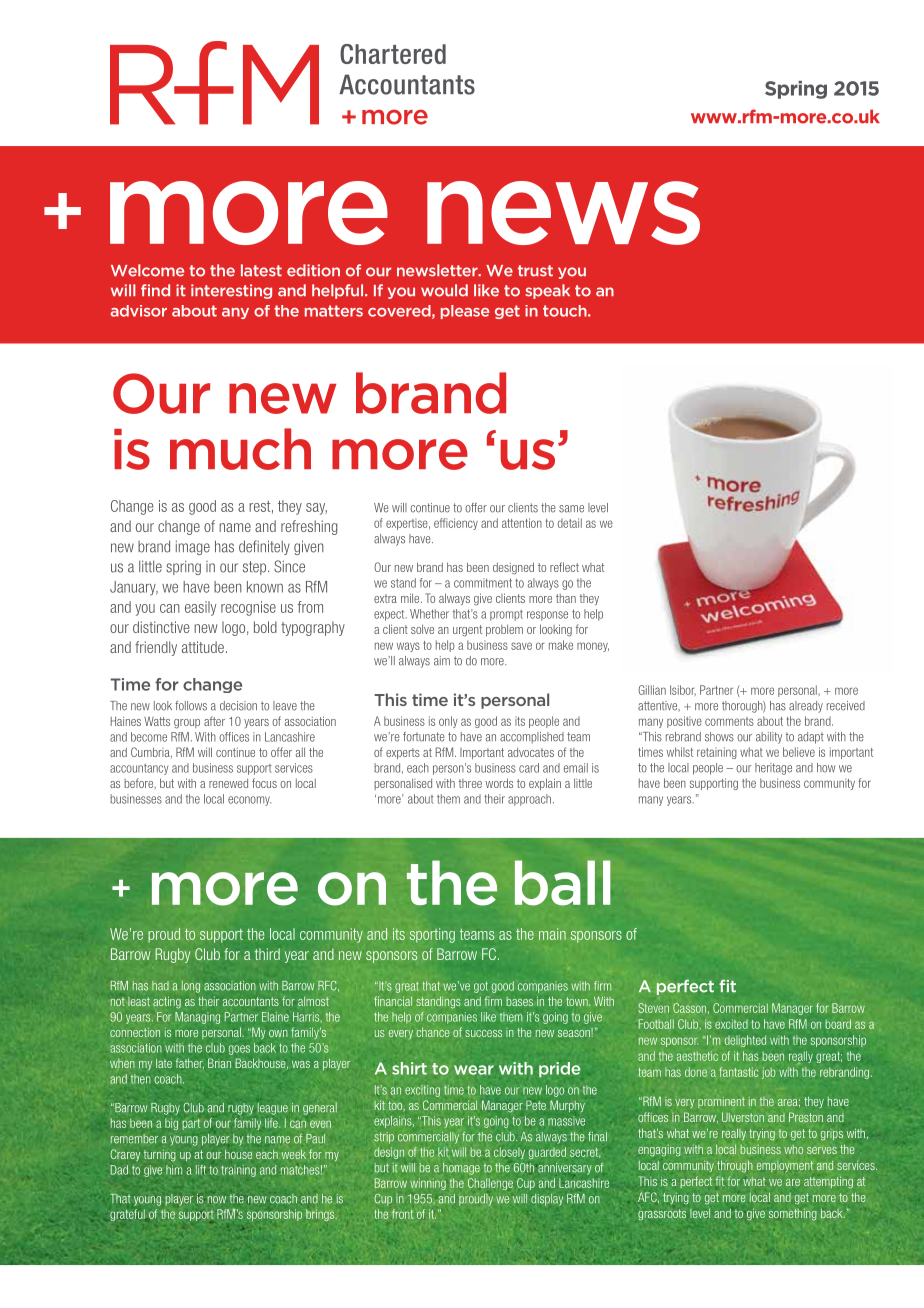 The image size is (924, 1308). Describe the element at coordinates (769, 738) in the page. I see `ability` at that location.
